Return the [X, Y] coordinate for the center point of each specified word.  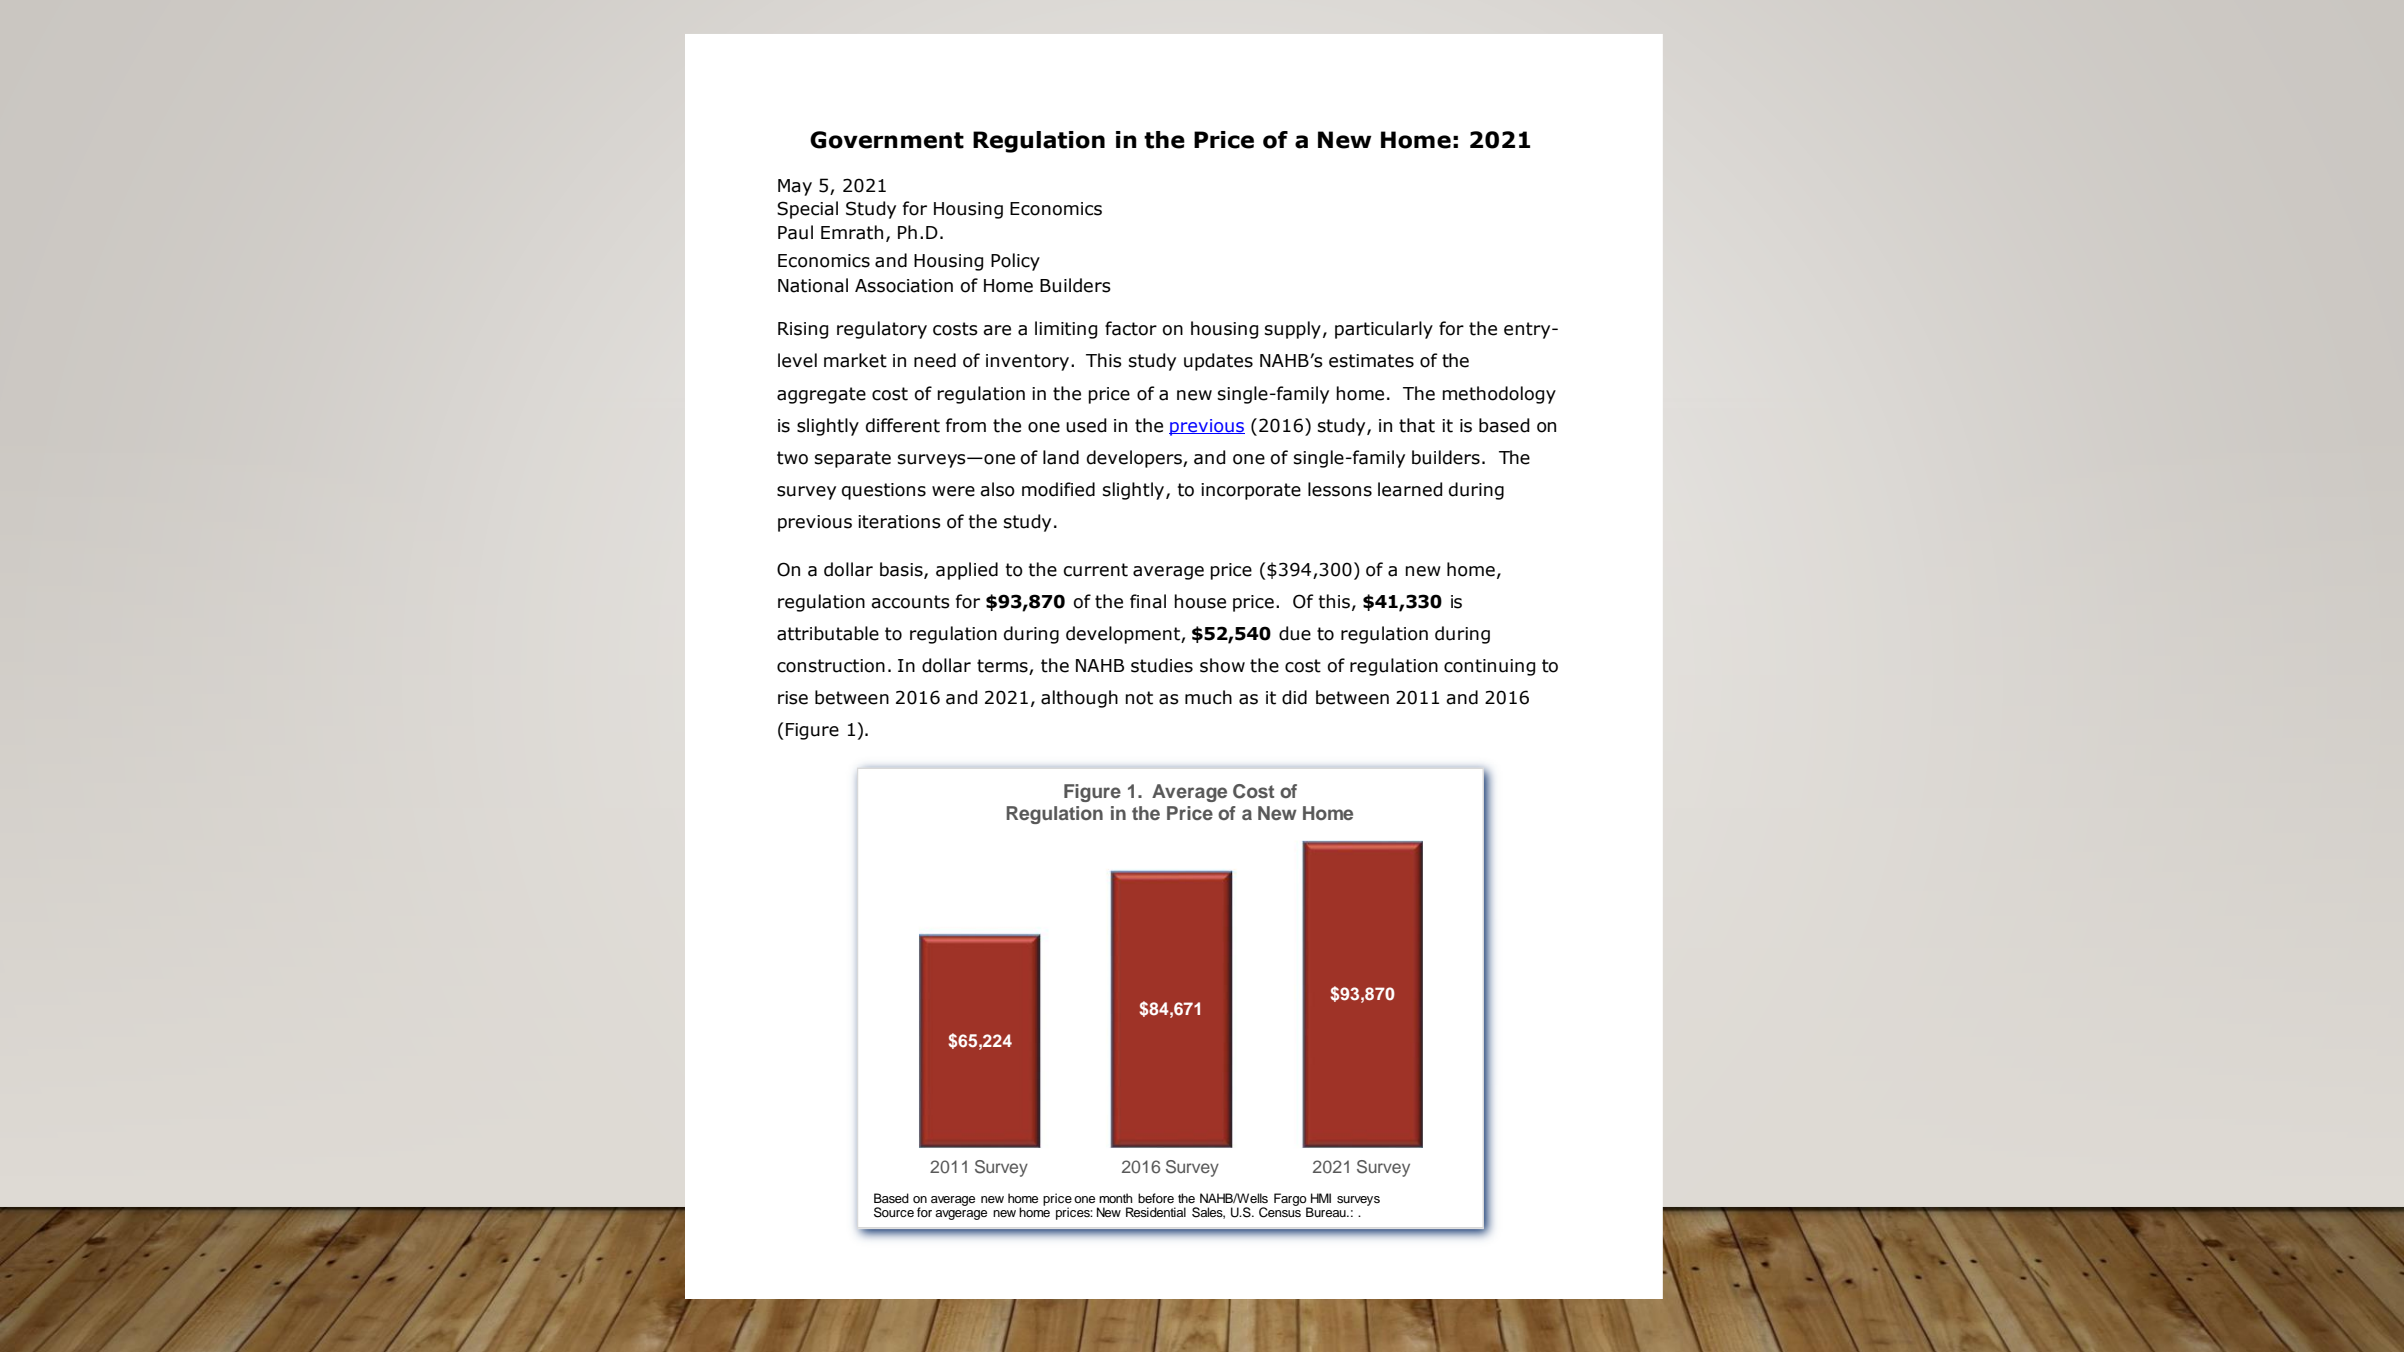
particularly [1384, 330]
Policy [1015, 262]
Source [894, 1212]
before [1156, 1198]
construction [831, 666]
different [903, 425]
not [1139, 698]
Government [887, 140]
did [1294, 697]
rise [793, 698]
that [1417, 425]
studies [1162, 665]
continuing [1489, 667]
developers [1135, 459]
